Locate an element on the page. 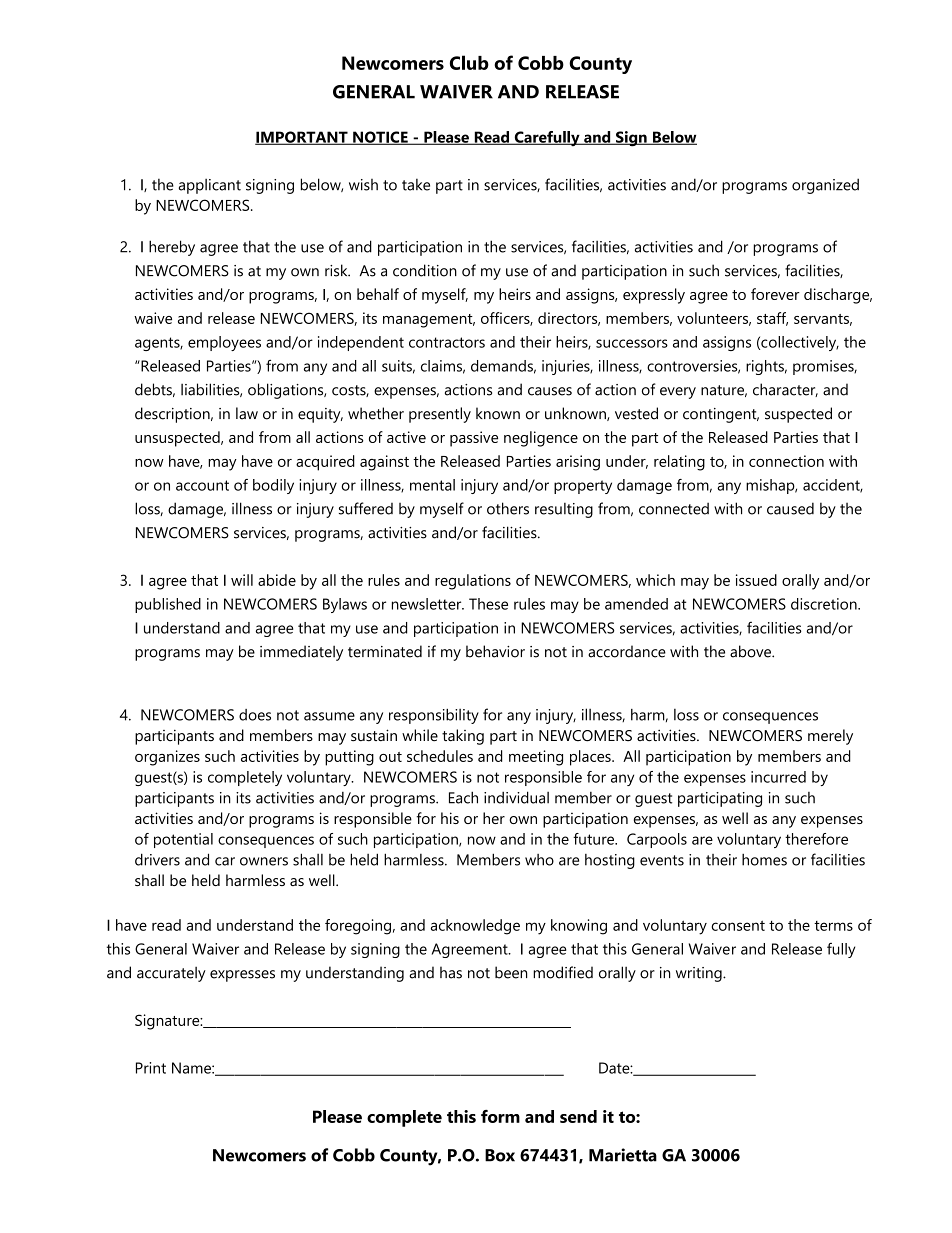  organized is located at coordinates (825, 186).
